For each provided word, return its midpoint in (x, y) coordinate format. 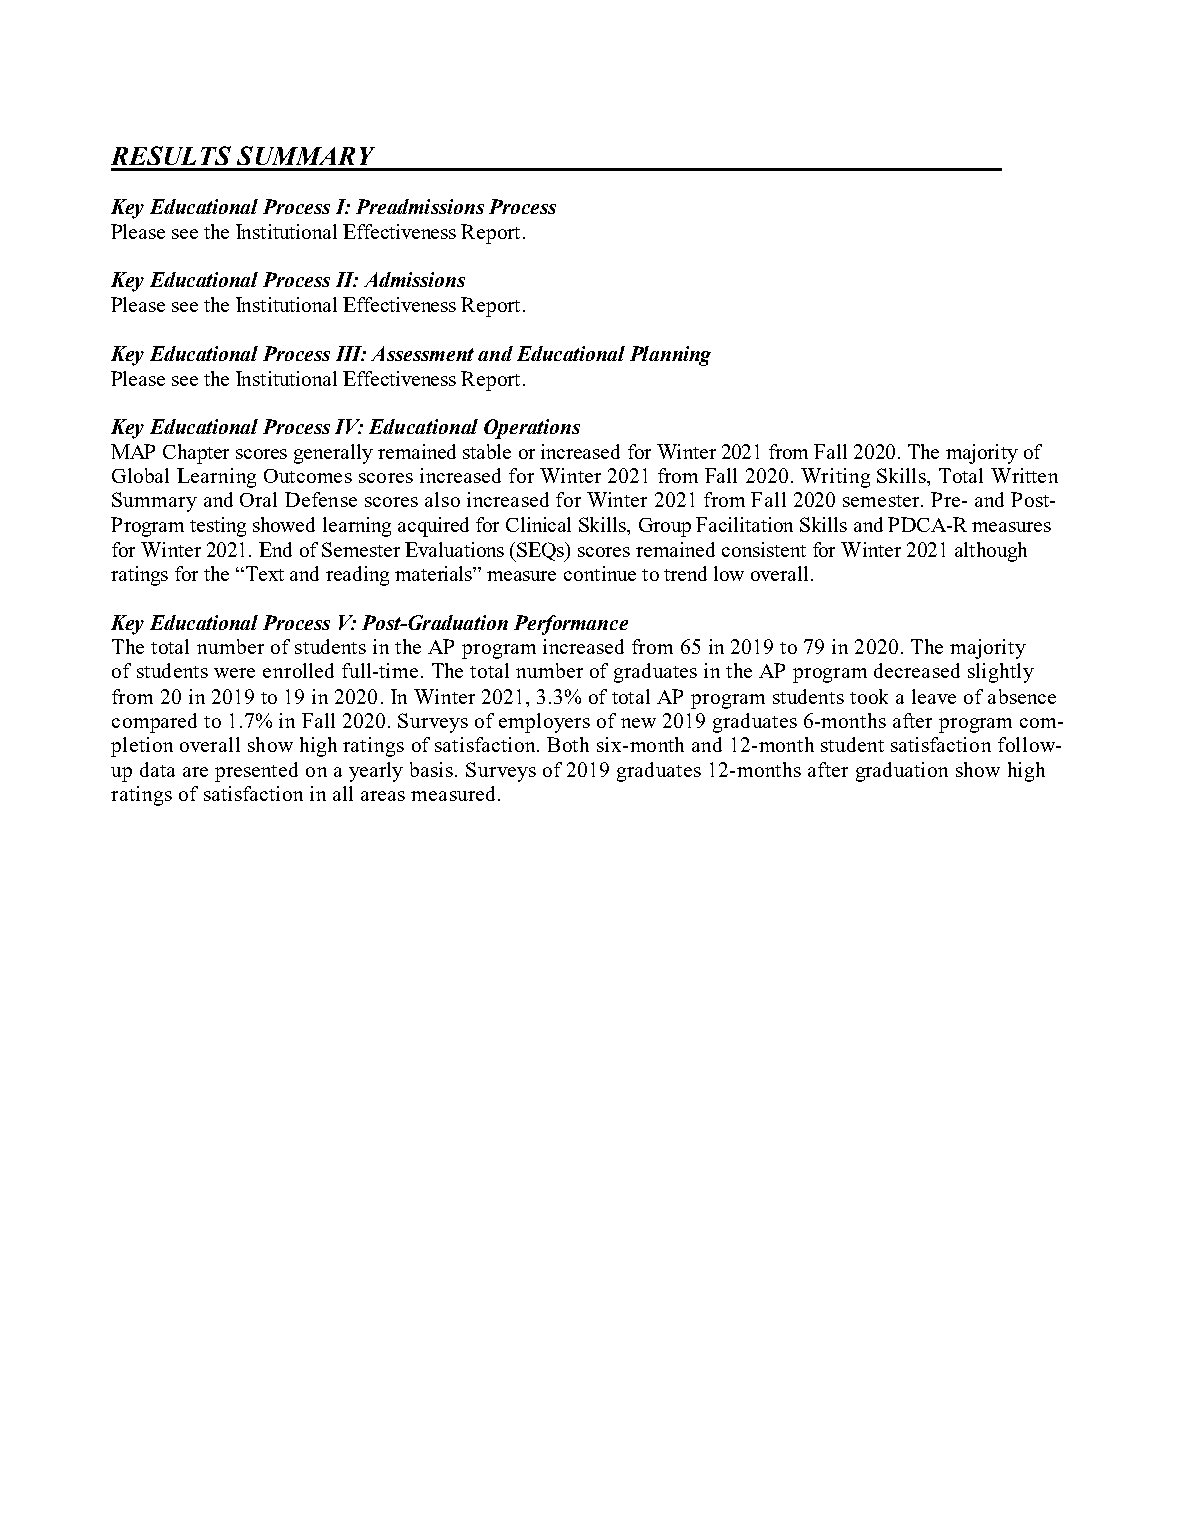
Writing (835, 478)
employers (544, 723)
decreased (917, 670)
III (350, 353)
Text (265, 573)
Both (568, 744)
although (991, 552)
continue (600, 573)
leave (934, 696)
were (234, 673)
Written (1024, 475)
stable (487, 451)
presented (256, 772)
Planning (670, 356)
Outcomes (308, 476)
